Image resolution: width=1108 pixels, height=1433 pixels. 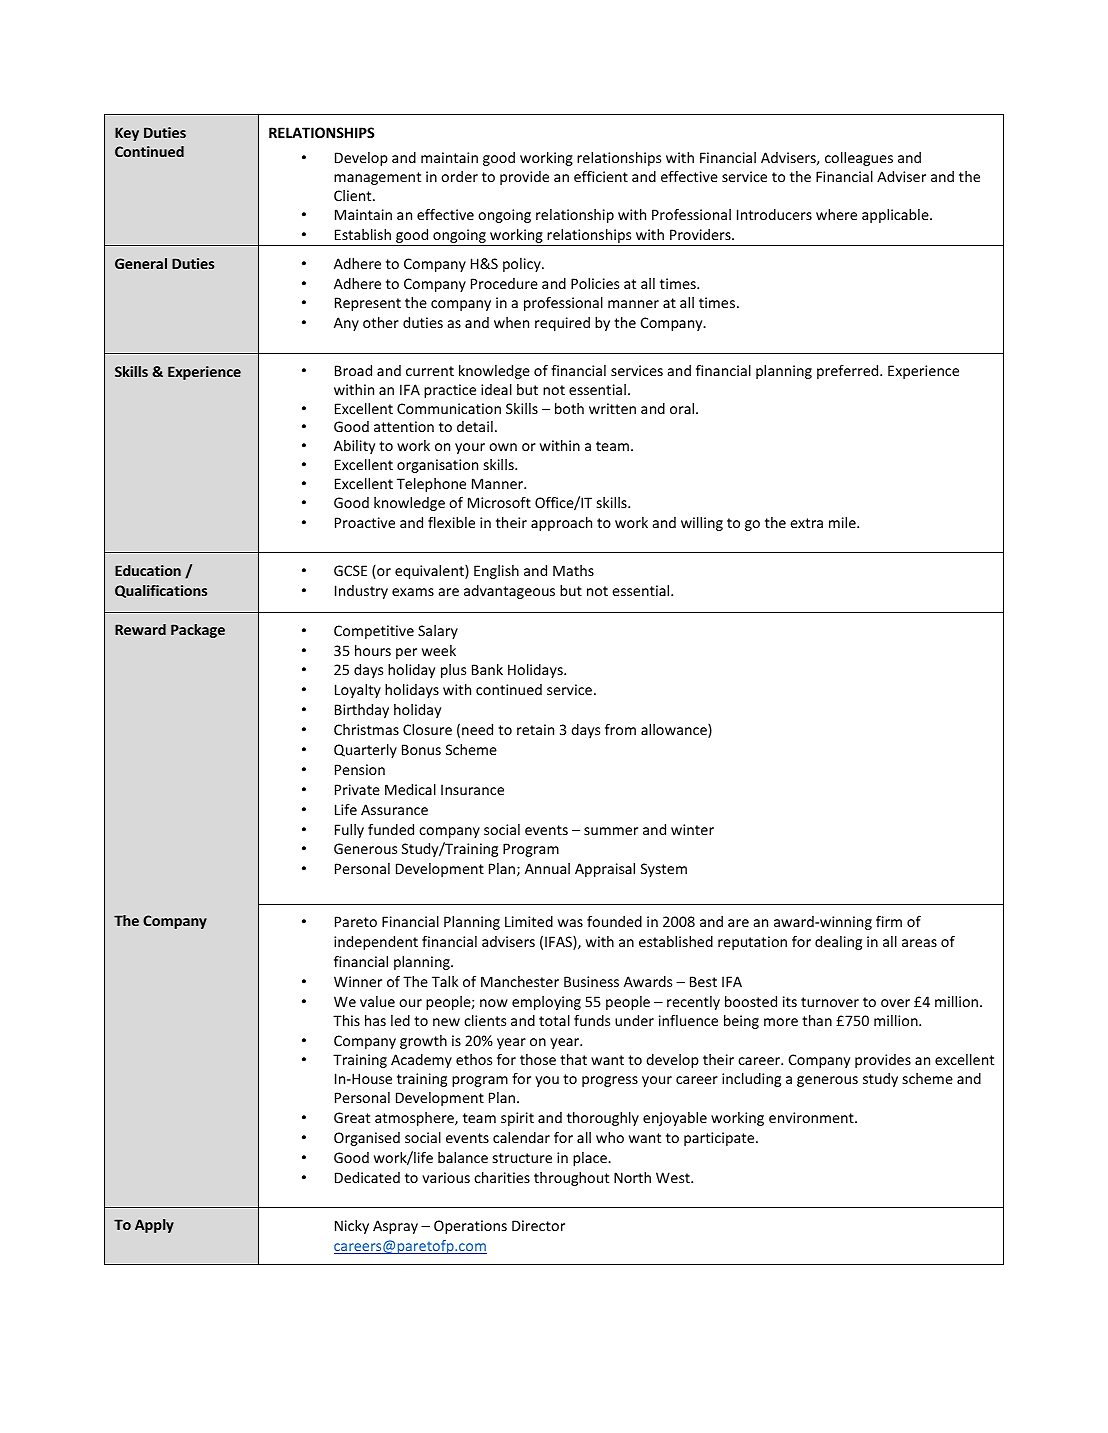 I want to click on Ability, so click(x=354, y=447).
